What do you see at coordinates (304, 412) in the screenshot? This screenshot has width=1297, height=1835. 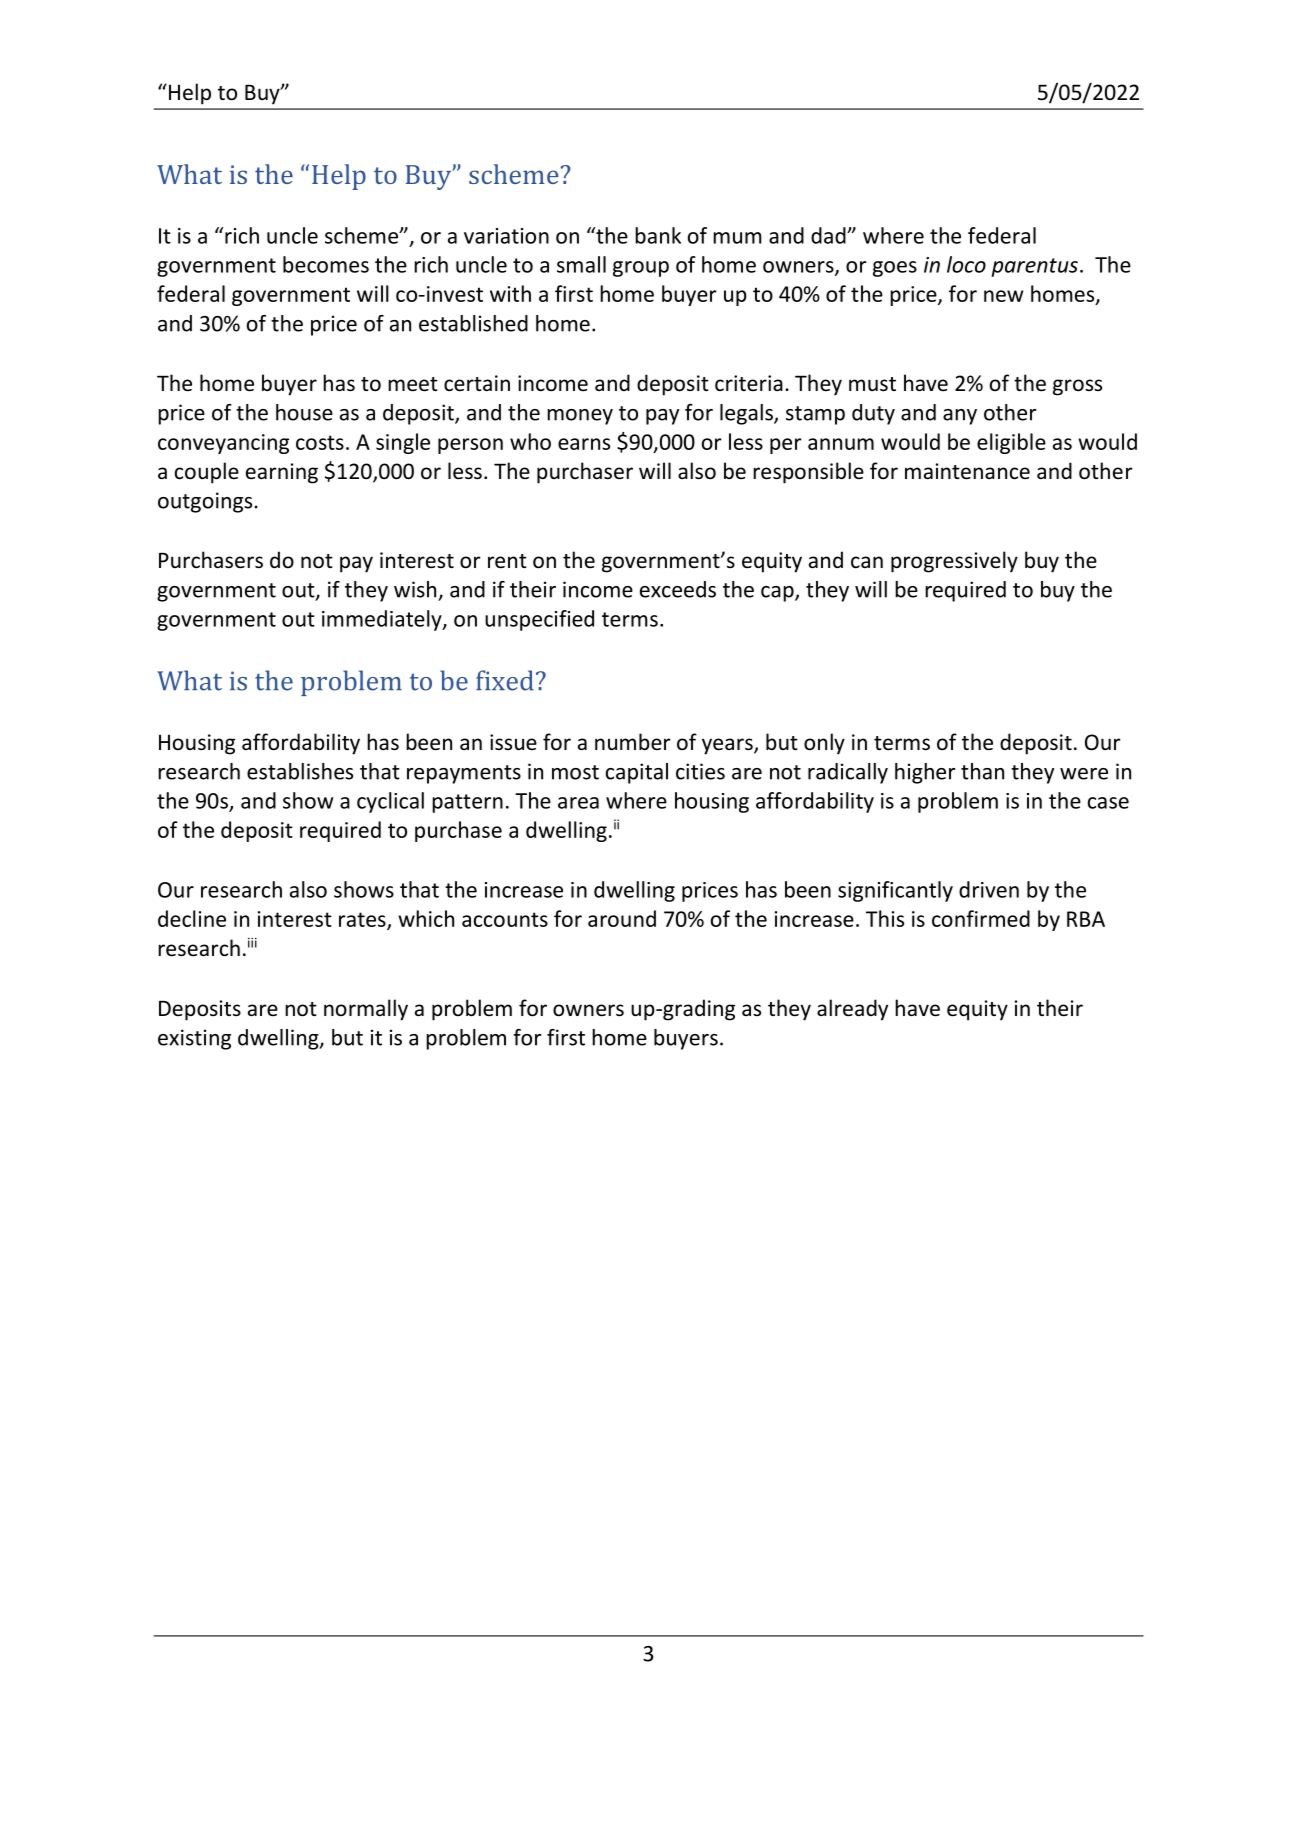 I see `house` at bounding box center [304, 412].
